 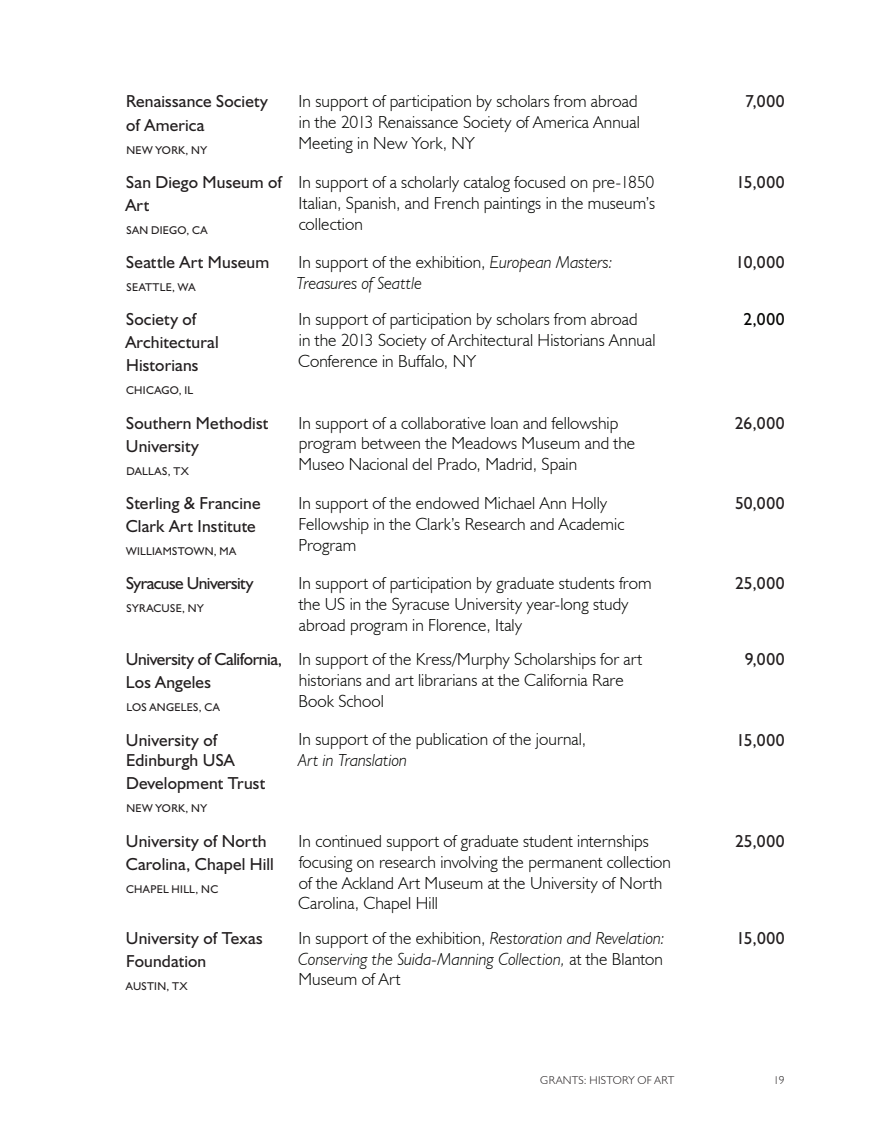 I want to click on Foundation, so click(x=166, y=961).
